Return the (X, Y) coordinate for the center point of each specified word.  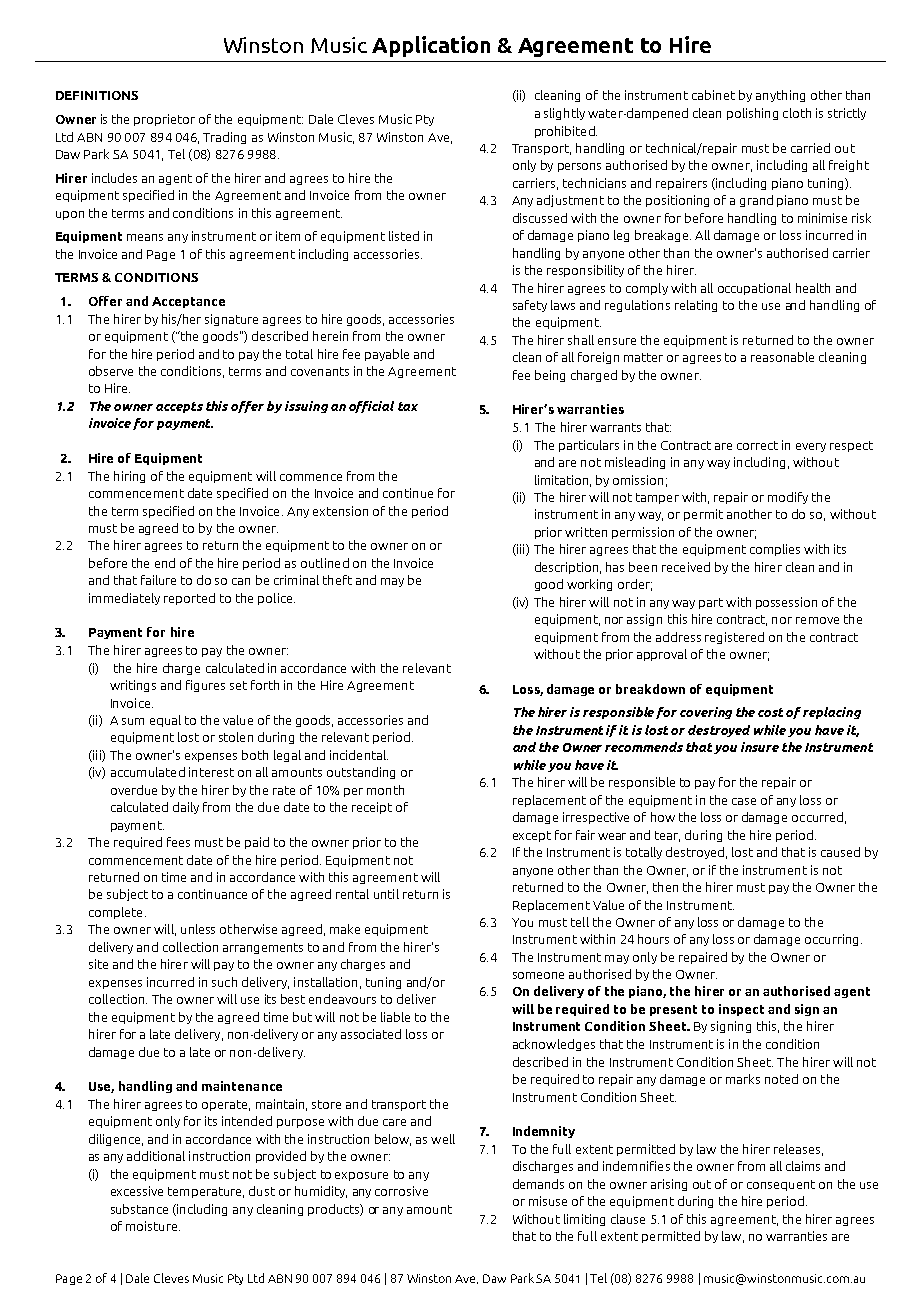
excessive (137, 1191)
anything (780, 96)
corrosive (401, 1191)
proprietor (164, 120)
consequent (781, 1185)
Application (431, 46)
